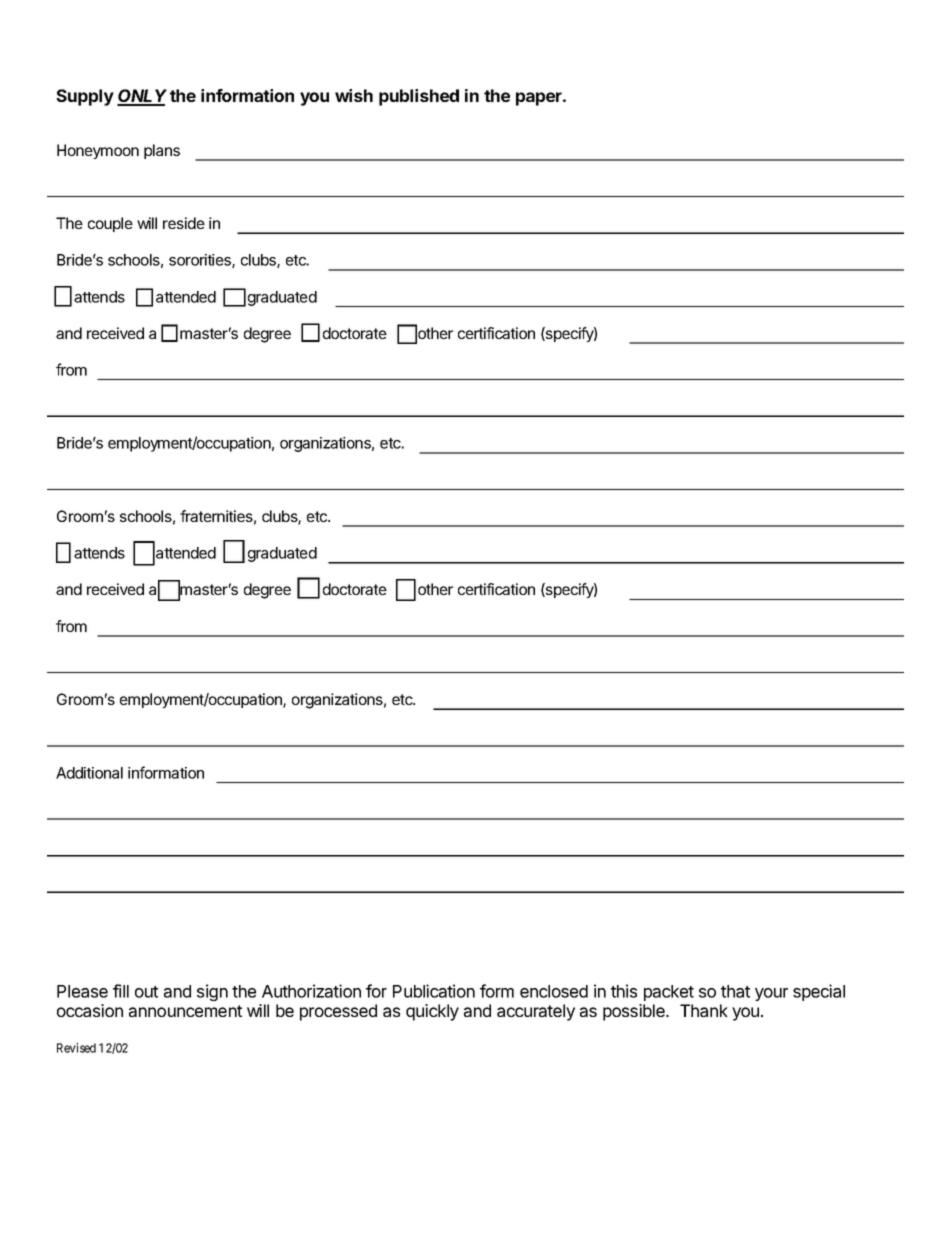 The image size is (952, 1233). What do you see at coordinates (354, 95) in the screenshot?
I see `wish` at bounding box center [354, 95].
